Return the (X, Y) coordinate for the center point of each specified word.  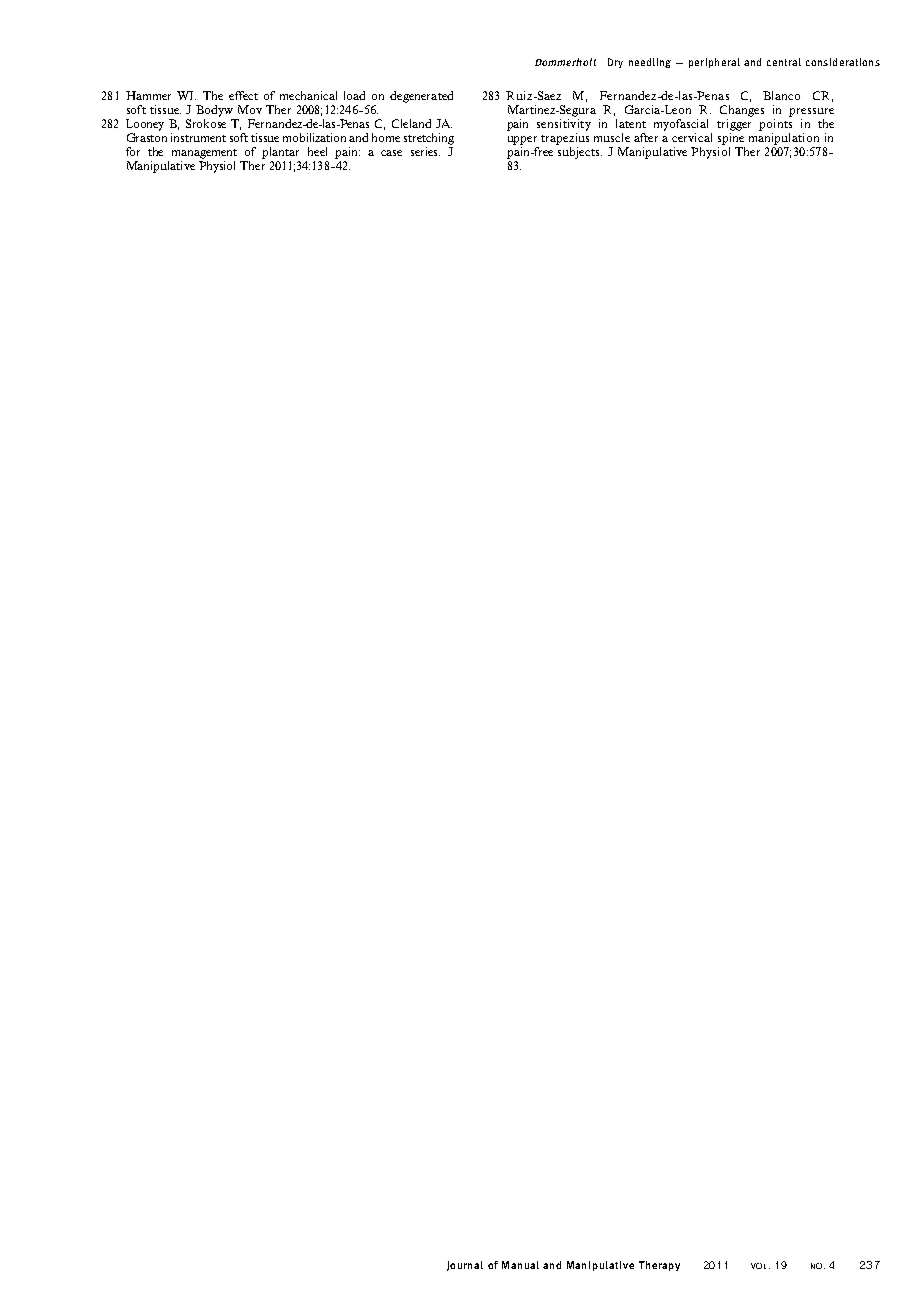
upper (522, 140)
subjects (579, 151)
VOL (760, 1266)
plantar (280, 153)
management (204, 154)
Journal (465, 1266)
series (425, 151)
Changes (742, 111)
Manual (520, 1265)
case (391, 153)
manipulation (784, 139)
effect (243, 95)
